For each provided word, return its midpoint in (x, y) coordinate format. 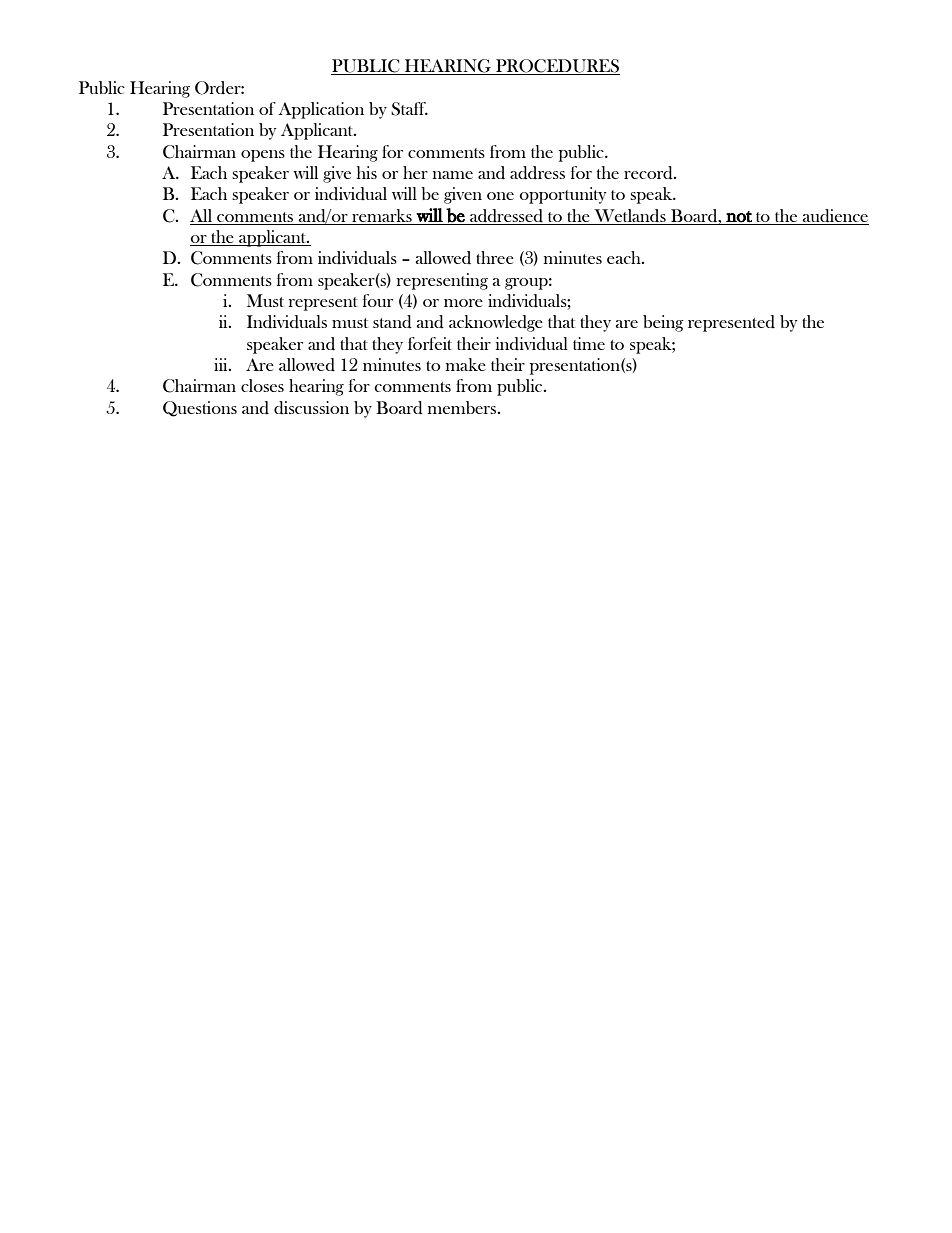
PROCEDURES (557, 67)
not (739, 217)
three (495, 257)
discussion (311, 408)
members (463, 407)
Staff (409, 109)
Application (321, 110)
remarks (382, 215)
